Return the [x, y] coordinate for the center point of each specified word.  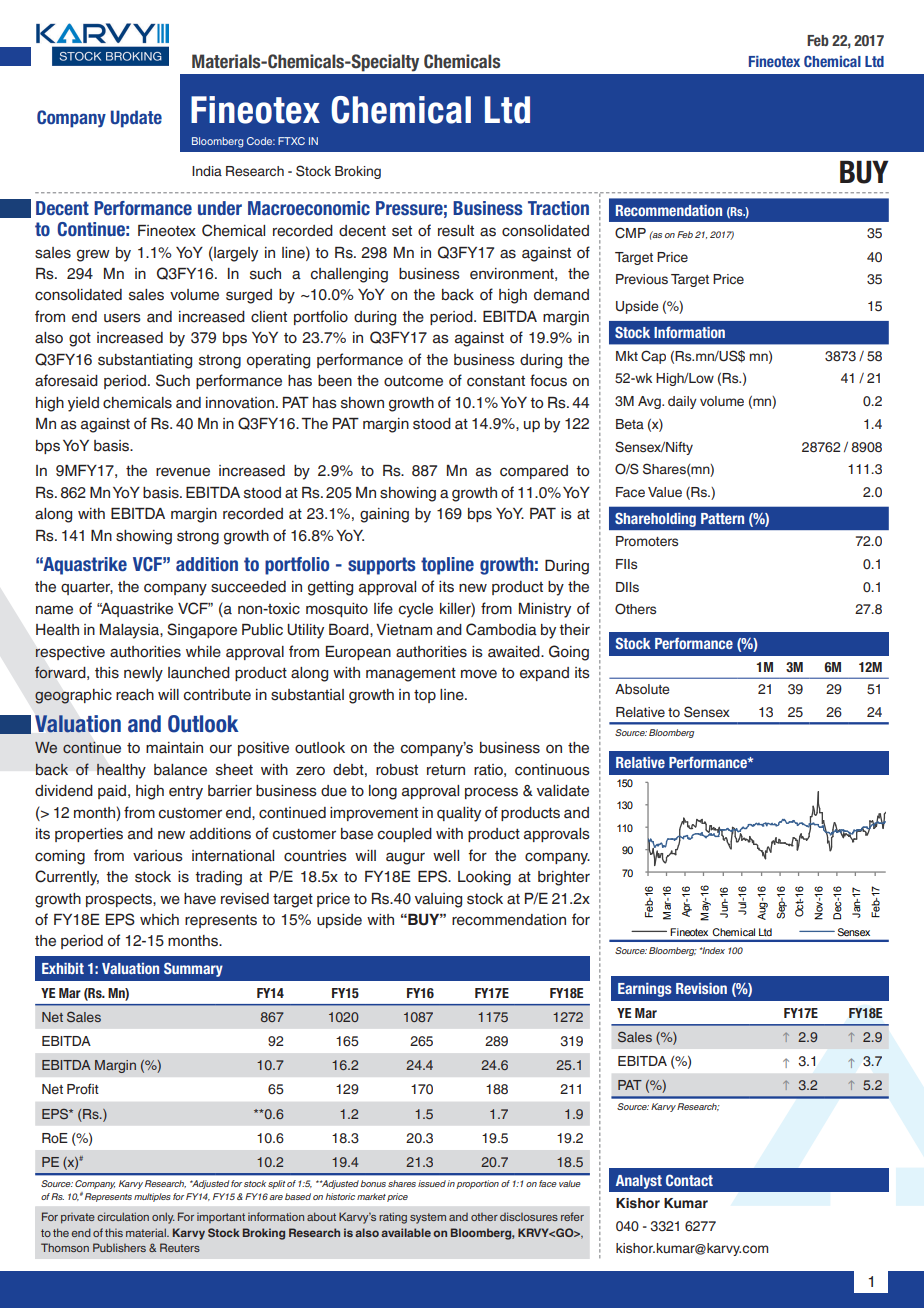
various [158, 856]
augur [405, 858]
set [402, 231]
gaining [384, 515]
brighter [564, 878]
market [371, 1196]
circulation [123, 1216]
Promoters [647, 541]
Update [136, 119]
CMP [630, 232]
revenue [183, 472]
